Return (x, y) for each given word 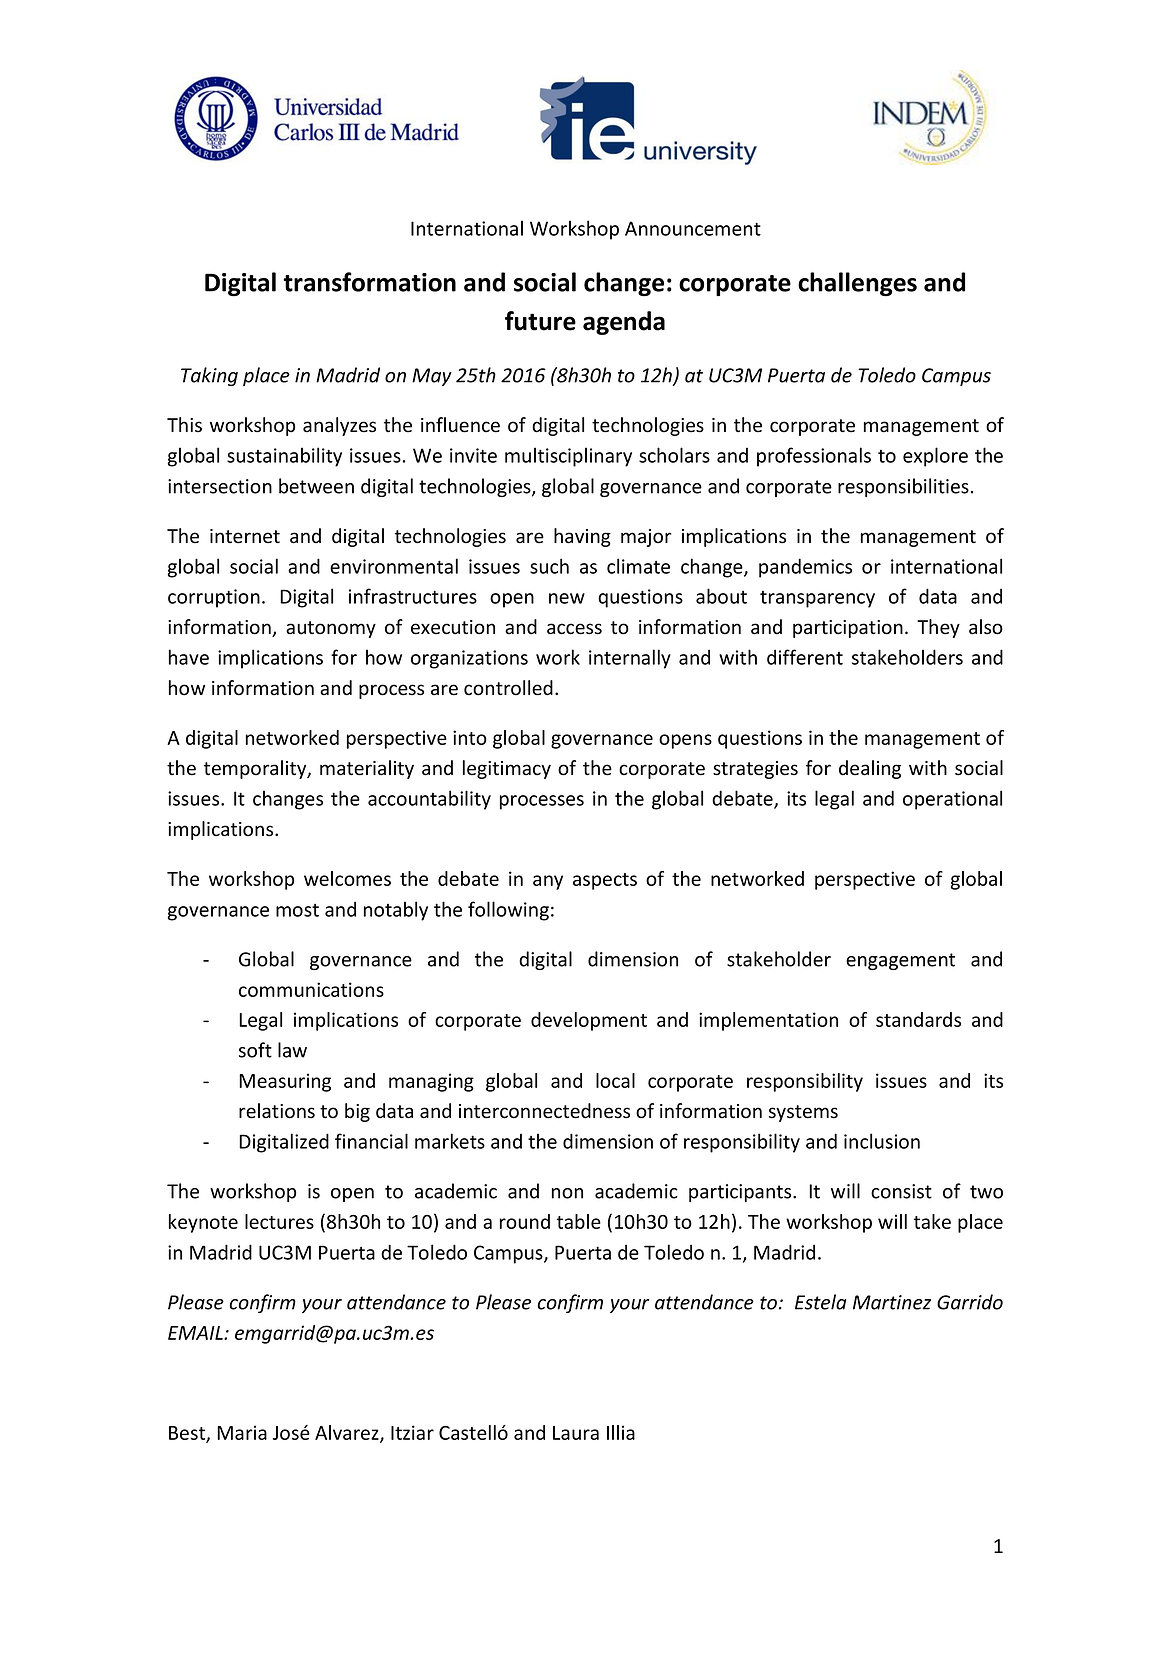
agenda (624, 323)
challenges (857, 284)
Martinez (892, 1302)
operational (952, 800)
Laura (576, 1433)
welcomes (347, 878)
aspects (605, 881)
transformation (369, 282)
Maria (242, 1432)
